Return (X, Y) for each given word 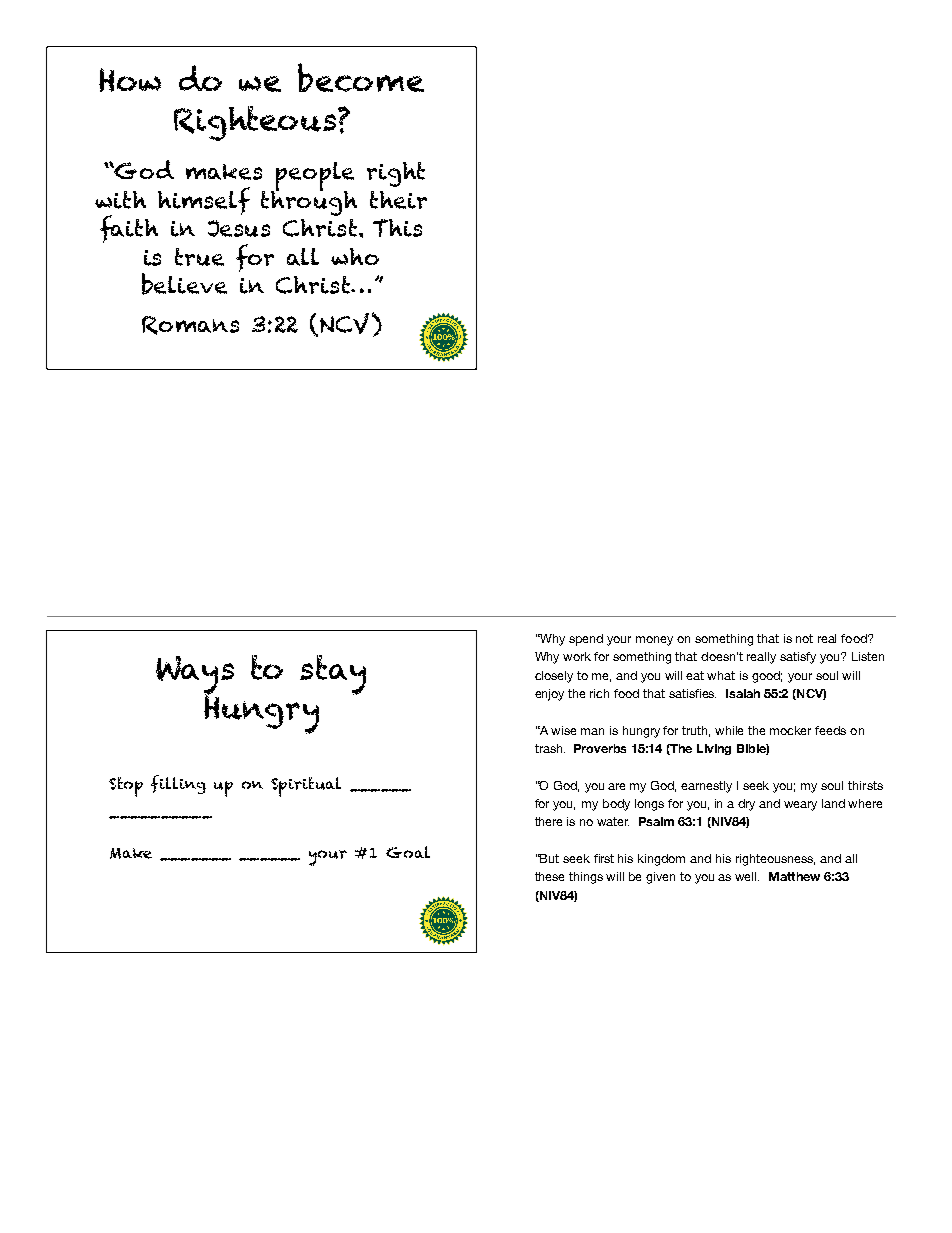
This (397, 228)
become (361, 77)
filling (178, 784)
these (549, 876)
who (355, 256)
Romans (190, 325)
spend (586, 640)
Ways (195, 677)
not (804, 638)
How (130, 80)
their (398, 200)
